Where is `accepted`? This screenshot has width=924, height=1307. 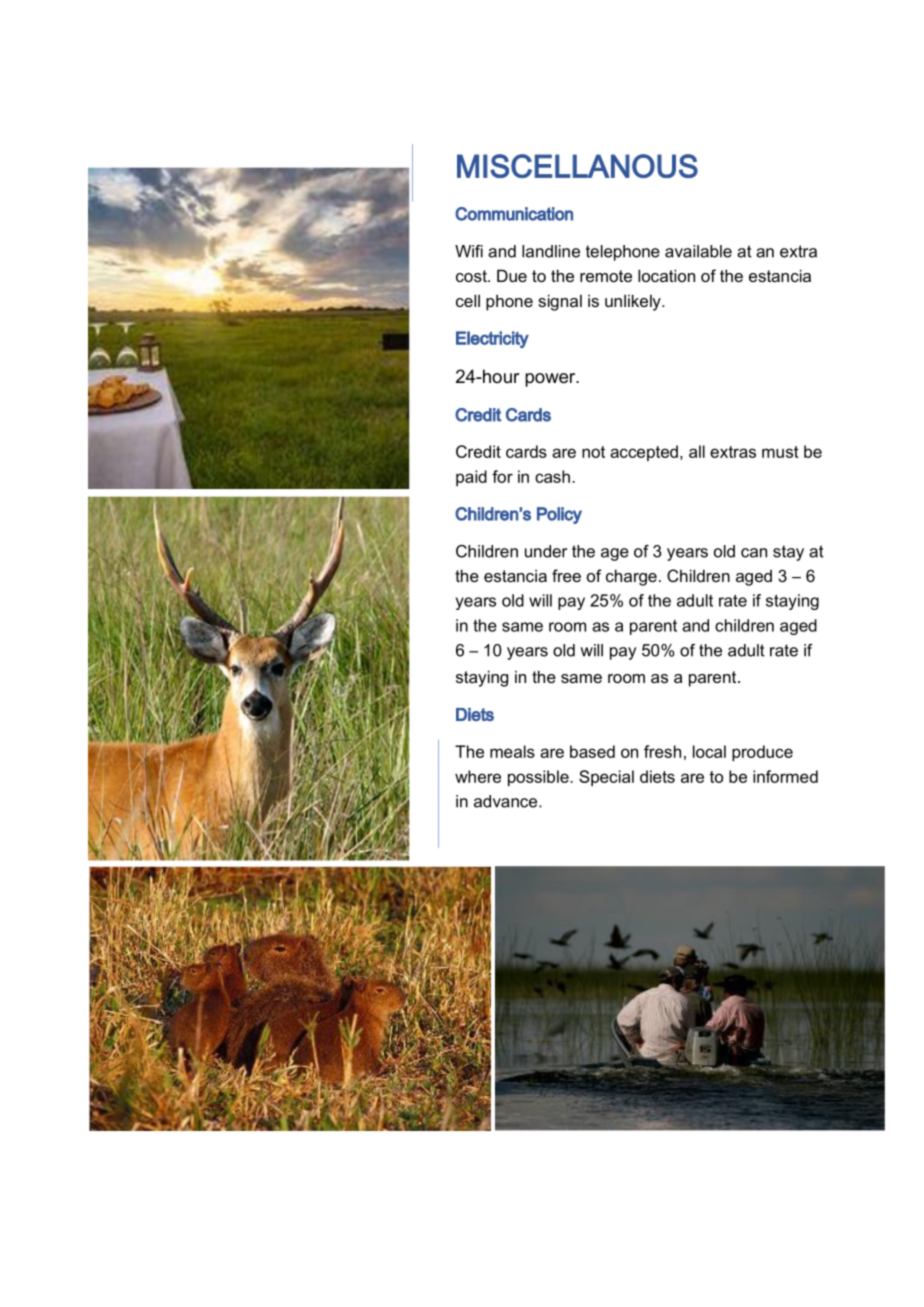
accepted is located at coordinates (644, 453).
